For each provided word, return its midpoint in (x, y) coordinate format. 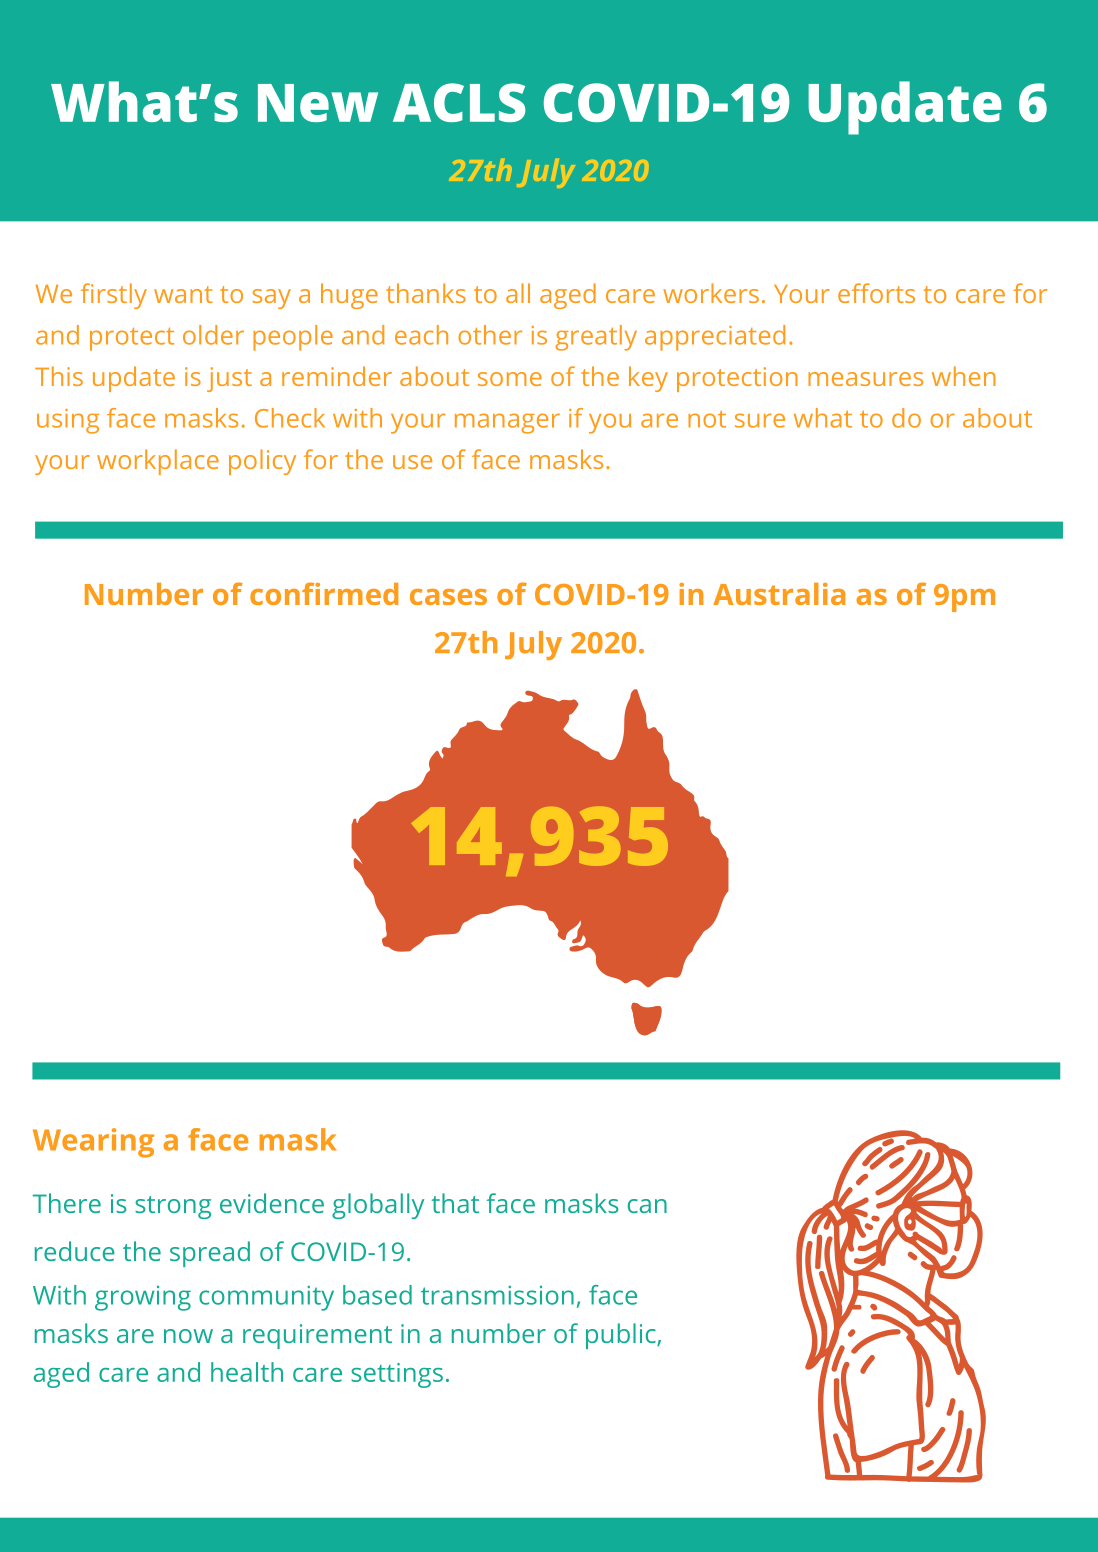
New (318, 103)
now (188, 1336)
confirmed (324, 593)
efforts (876, 293)
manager (507, 423)
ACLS (459, 102)
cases (448, 597)
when (964, 376)
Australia (779, 594)
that (455, 1203)
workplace (158, 462)
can (647, 1206)
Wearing (93, 1143)
